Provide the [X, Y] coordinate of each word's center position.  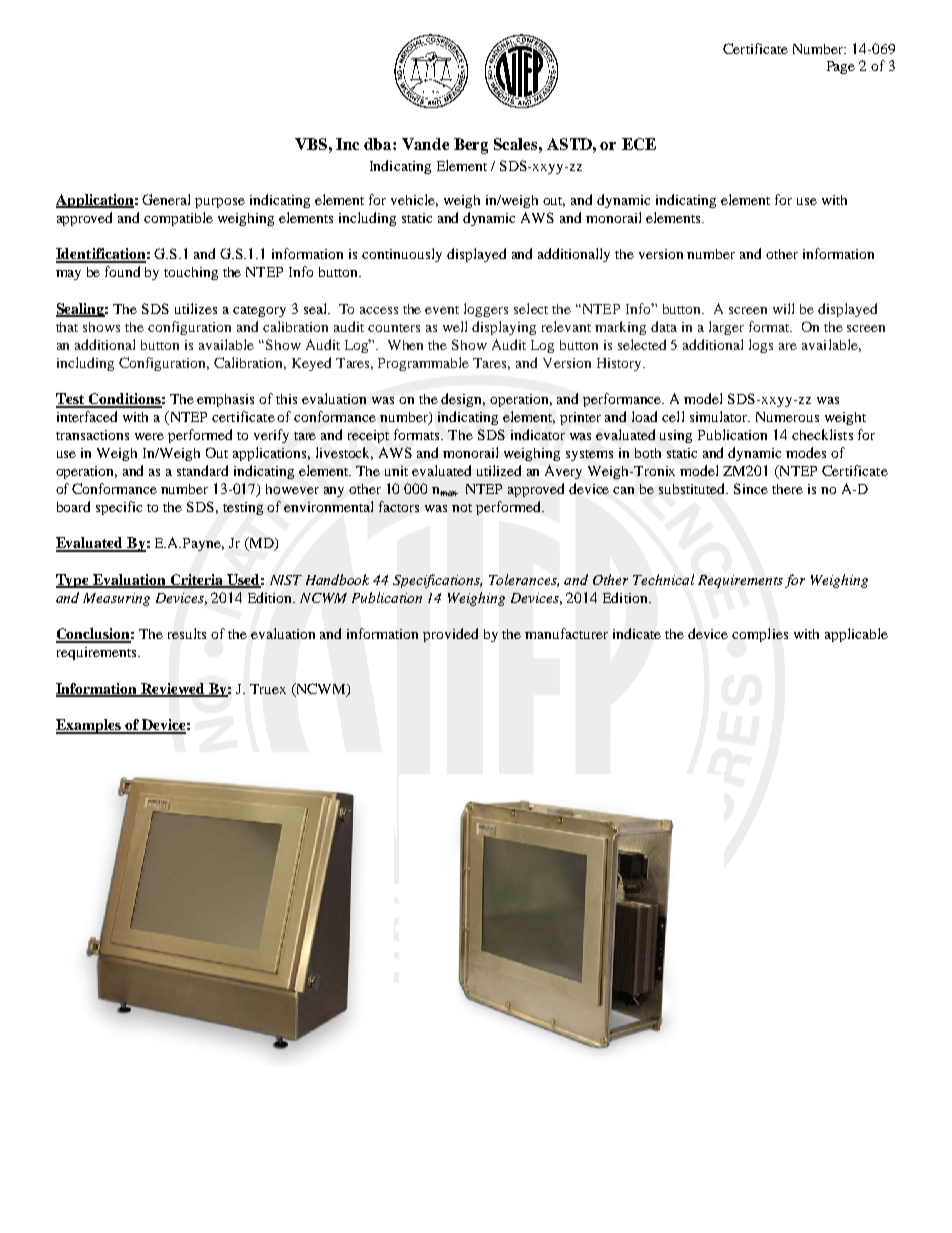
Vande [425, 144]
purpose [220, 203]
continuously [402, 255]
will [783, 308]
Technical [663, 579]
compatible [178, 219]
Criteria [197, 580]
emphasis [225, 400]
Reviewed [173, 689]
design [463, 400]
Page [841, 67]
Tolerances [524, 580]
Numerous [787, 417]
